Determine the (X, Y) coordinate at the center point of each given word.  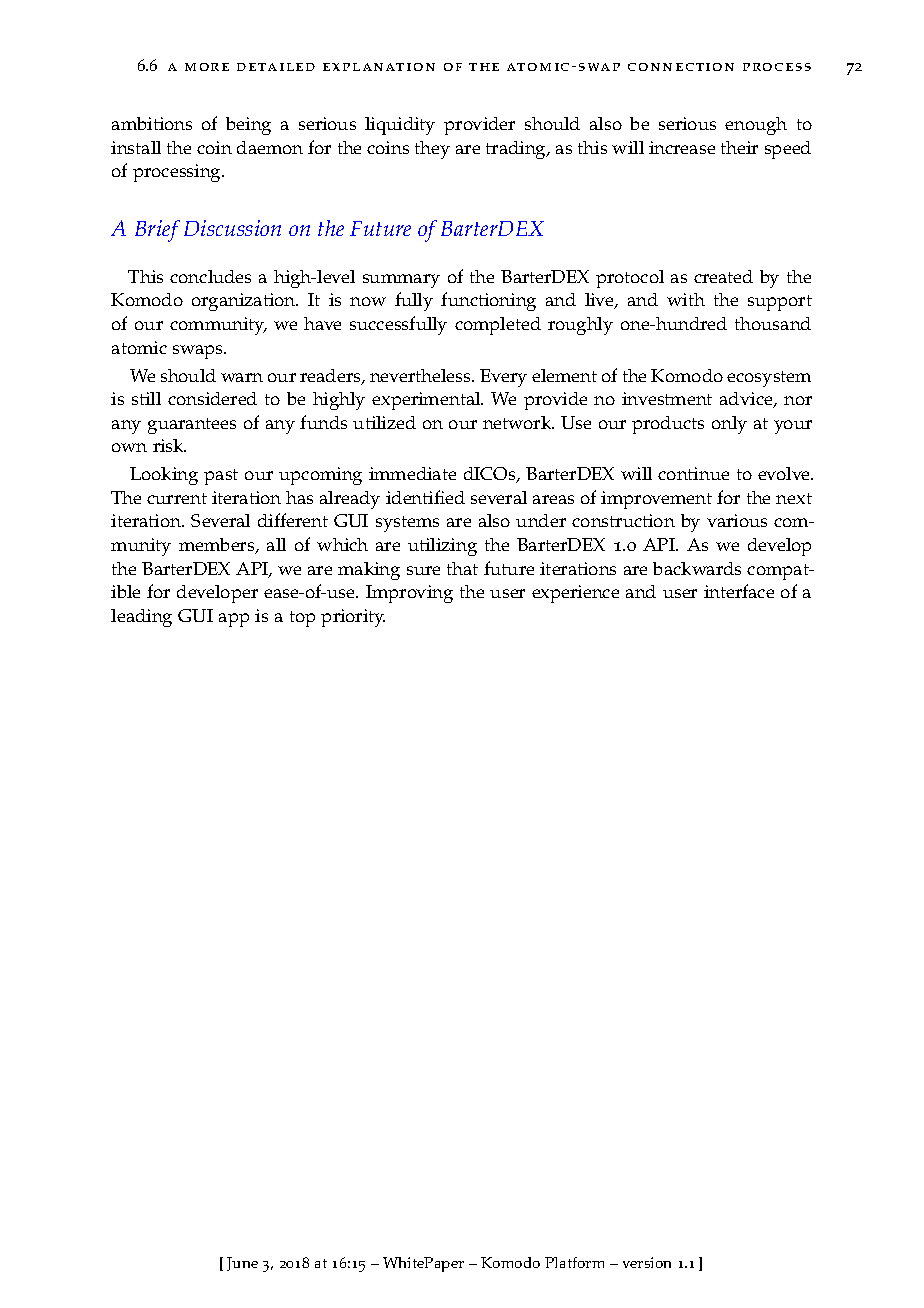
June (242, 1264)
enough (756, 126)
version (647, 1262)
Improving (409, 594)
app (234, 620)
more (207, 67)
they (432, 150)
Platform (574, 1262)
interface (739, 591)
